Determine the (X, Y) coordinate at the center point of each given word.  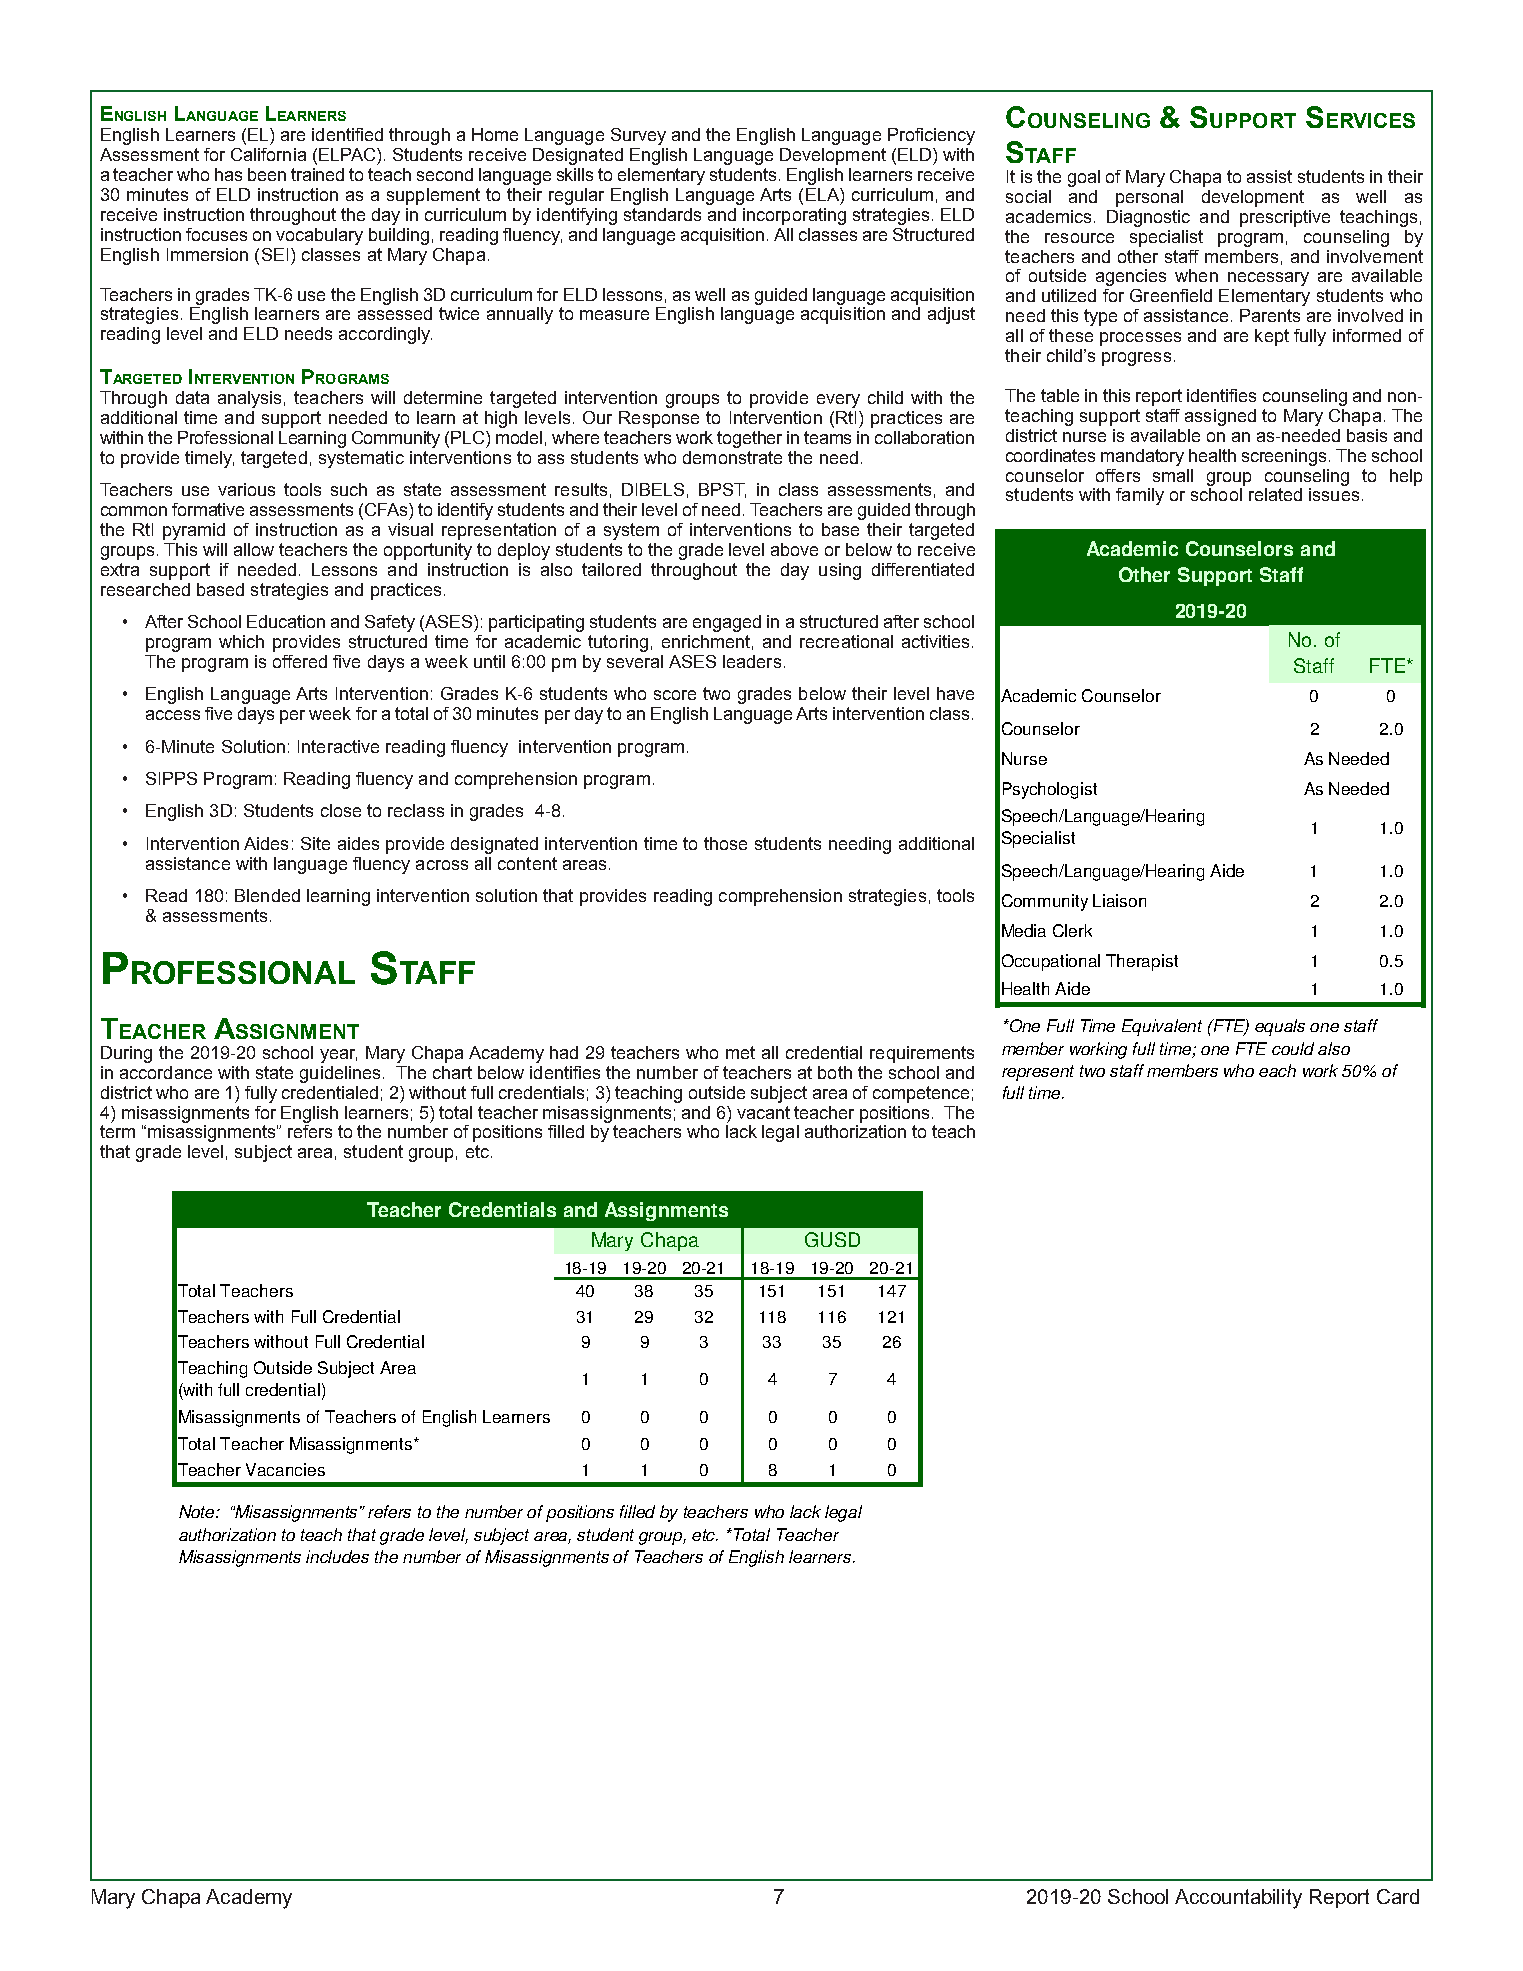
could (1293, 1048)
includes (337, 1556)
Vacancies (285, 1469)
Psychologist (1050, 790)
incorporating (794, 216)
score (675, 695)
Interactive (338, 746)
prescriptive (1285, 218)
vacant (763, 1112)
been (267, 174)
